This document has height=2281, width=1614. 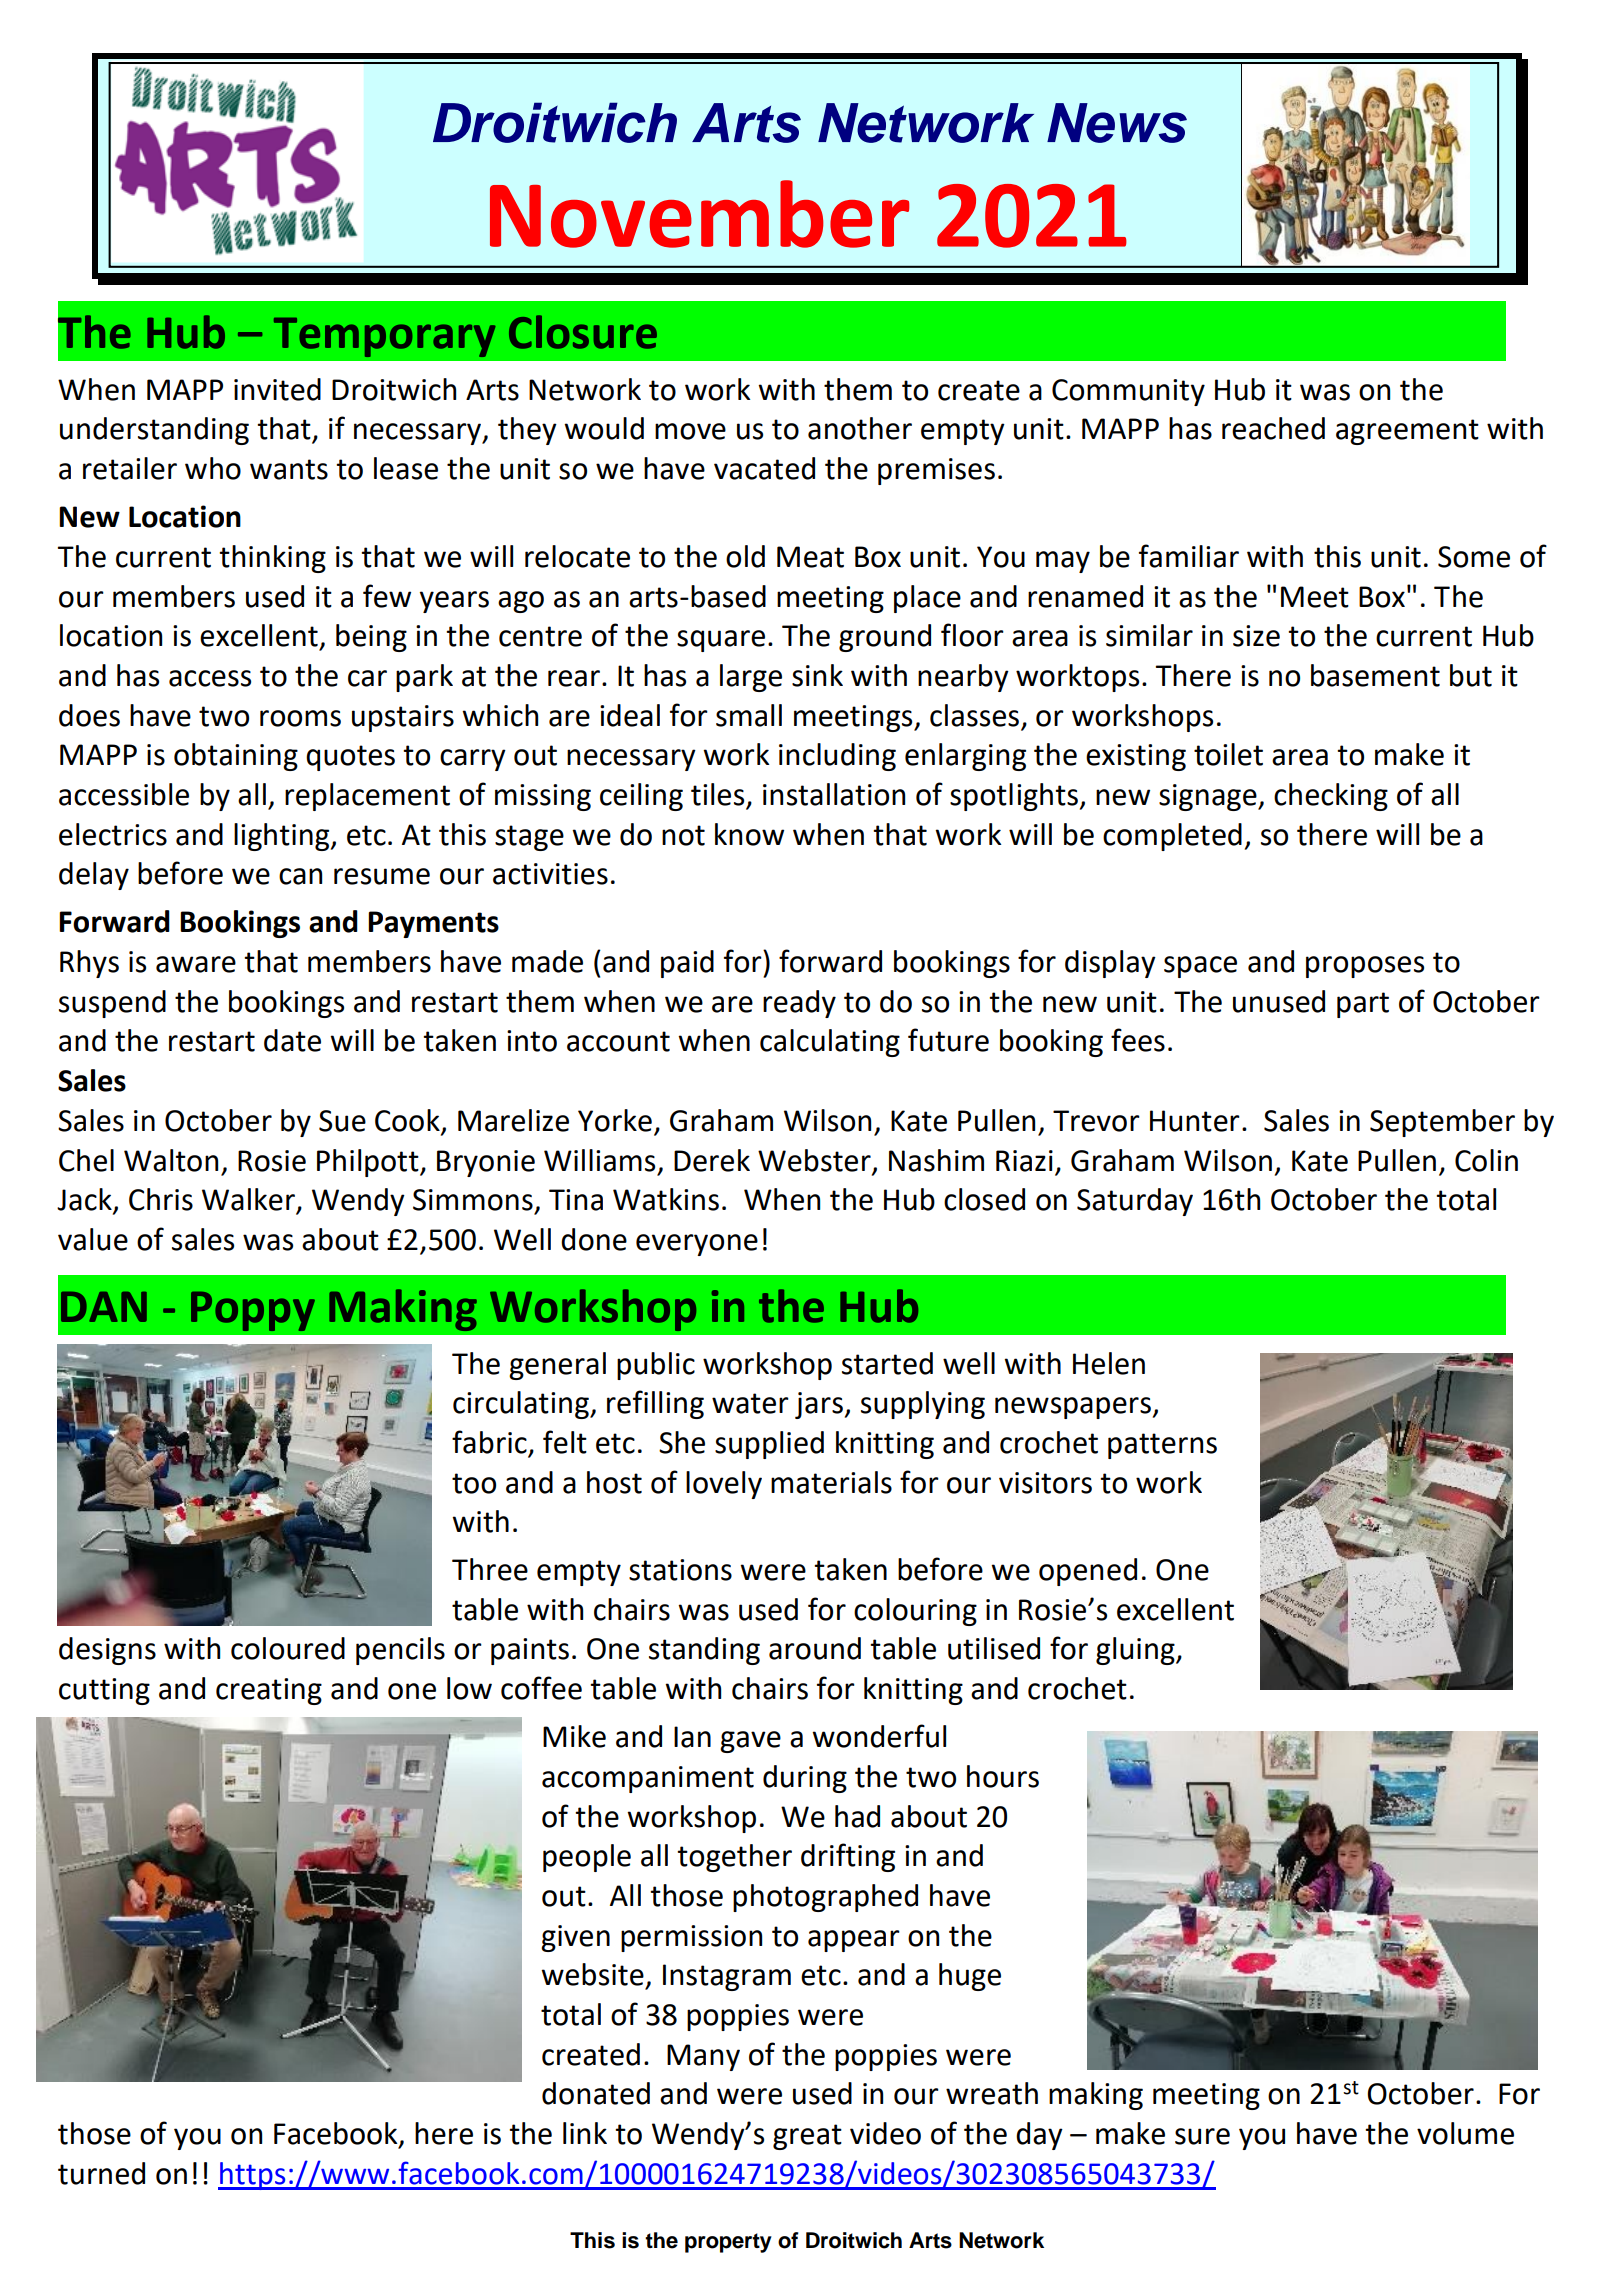 I want to click on Temporary, so click(x=385, y=337).
